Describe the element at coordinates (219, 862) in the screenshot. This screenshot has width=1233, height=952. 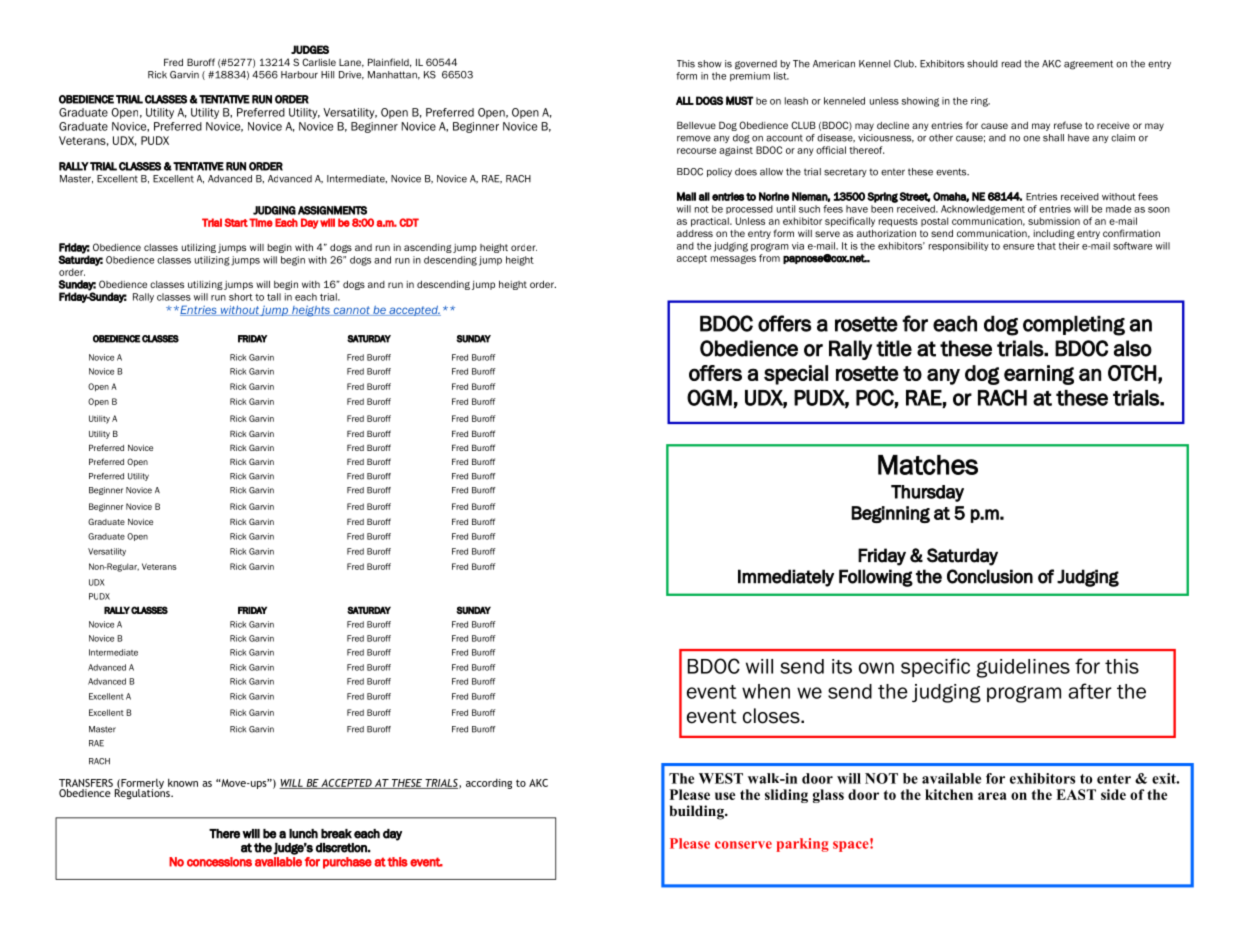
I see `concessions` at that location.
